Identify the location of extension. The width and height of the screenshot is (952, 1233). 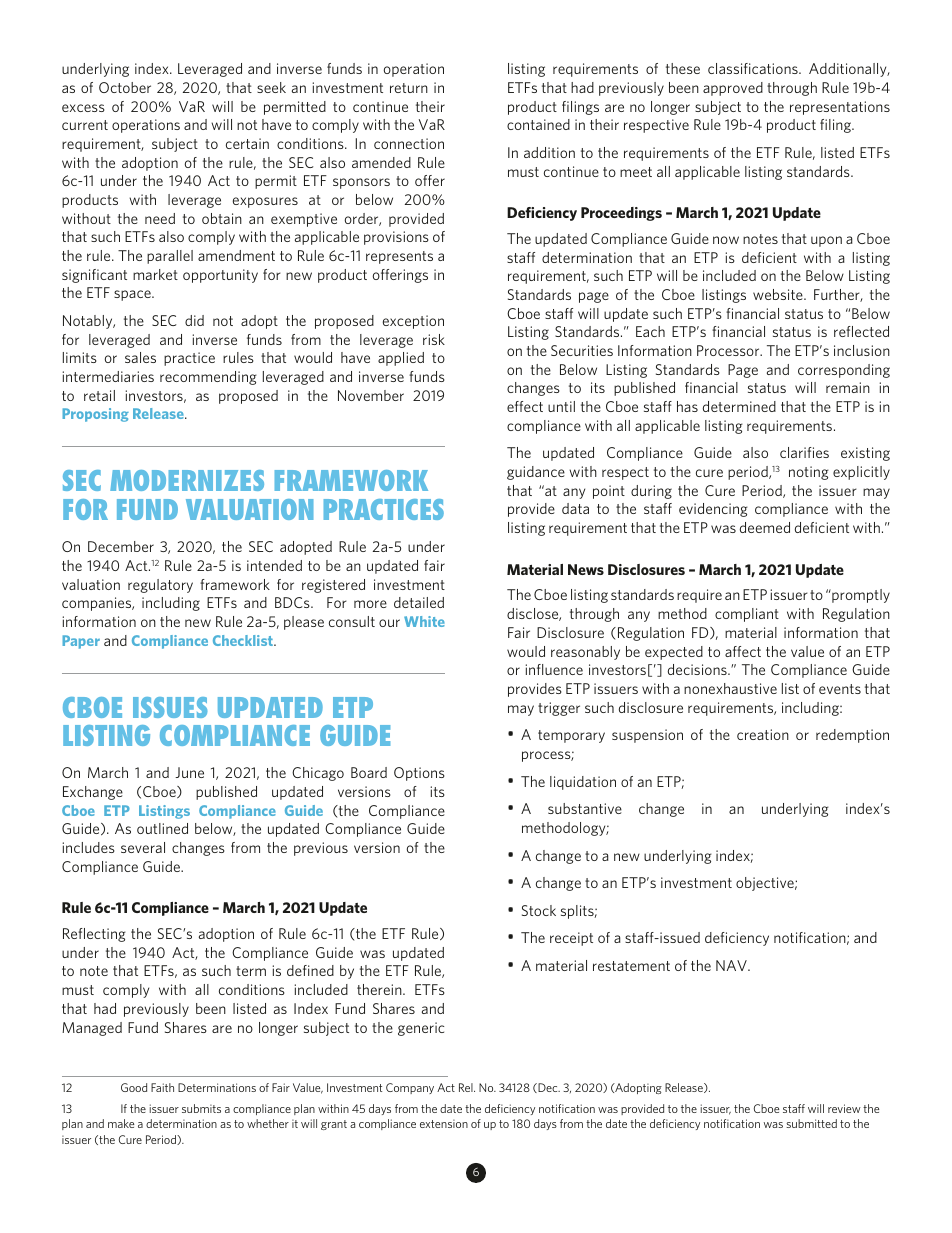
(444, 1123).
